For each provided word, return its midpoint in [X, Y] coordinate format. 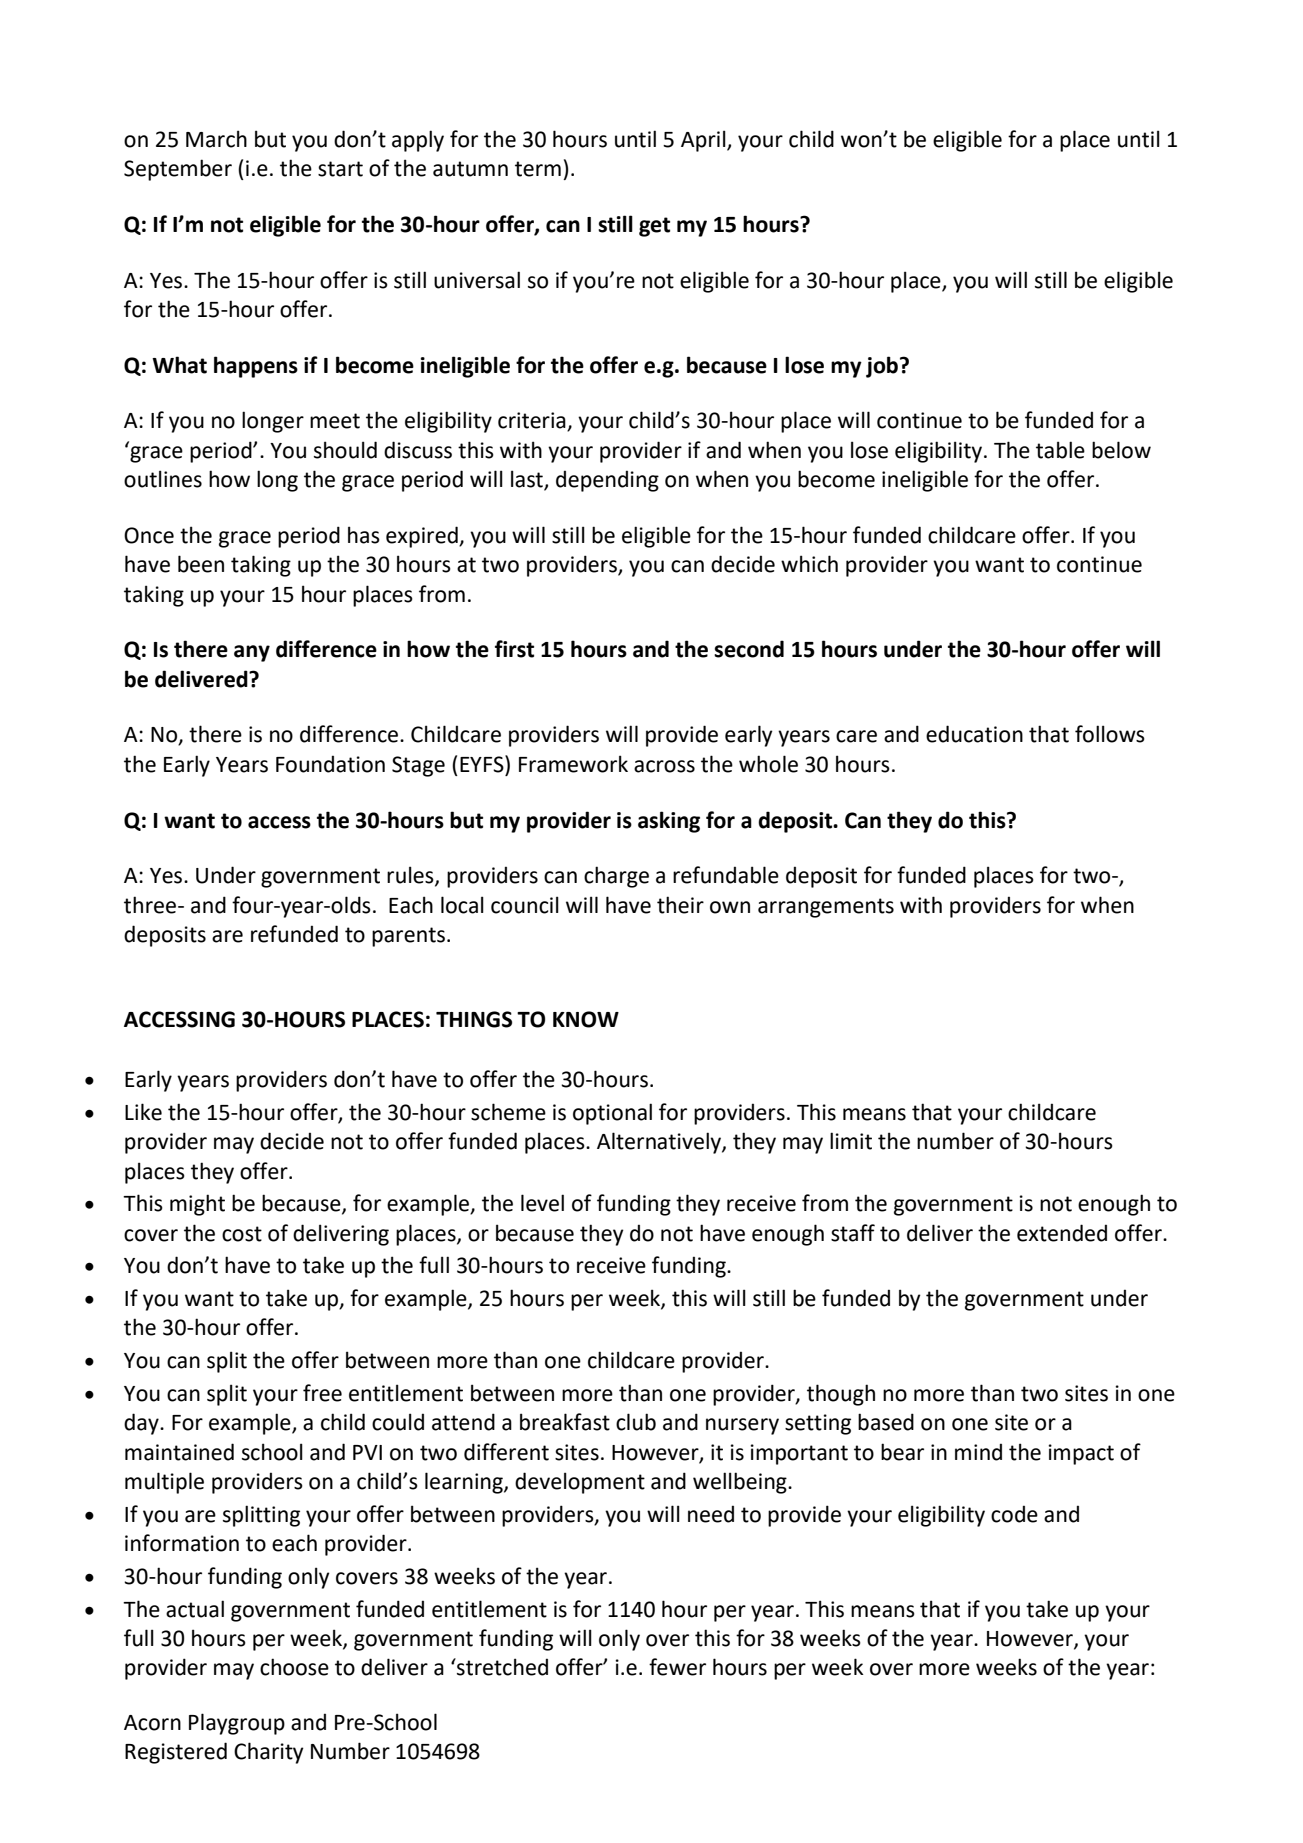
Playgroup [237, 1724]
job [883, 367]
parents [408, 937]
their [680, 905]
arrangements [826, 908]
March [216, 139]
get [654, 227]
